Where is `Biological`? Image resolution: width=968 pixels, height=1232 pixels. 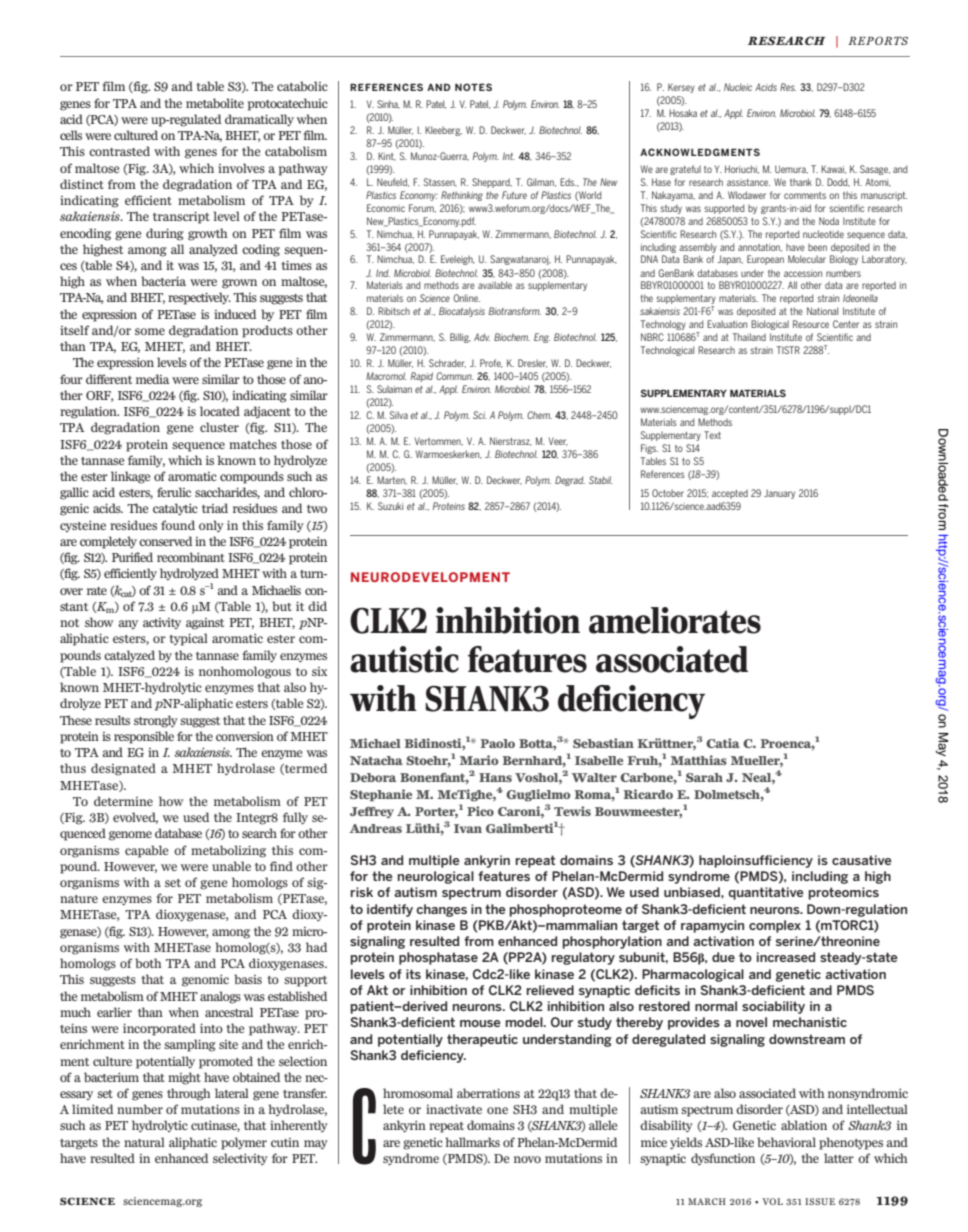
Biological is located at coordinates (770, 325).
